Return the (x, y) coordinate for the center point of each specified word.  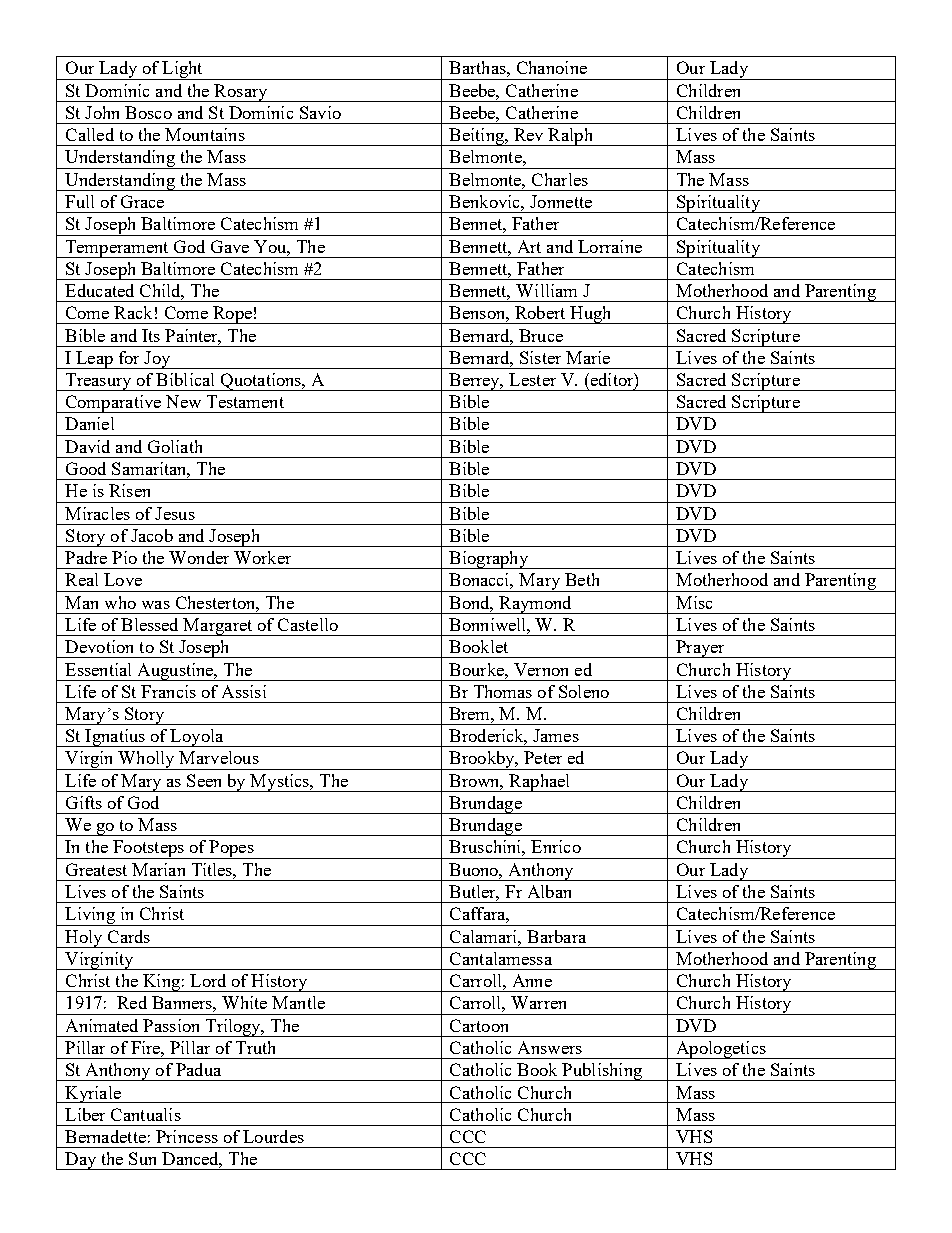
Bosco (148, 112)
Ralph (570, 137)
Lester (532, 379)
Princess (187, 1136)
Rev (528, 134)
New (183, 401)
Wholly (146, 760)
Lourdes (273, 1136)
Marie (588, 357)
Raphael (540, 783)
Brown (476, 782)
